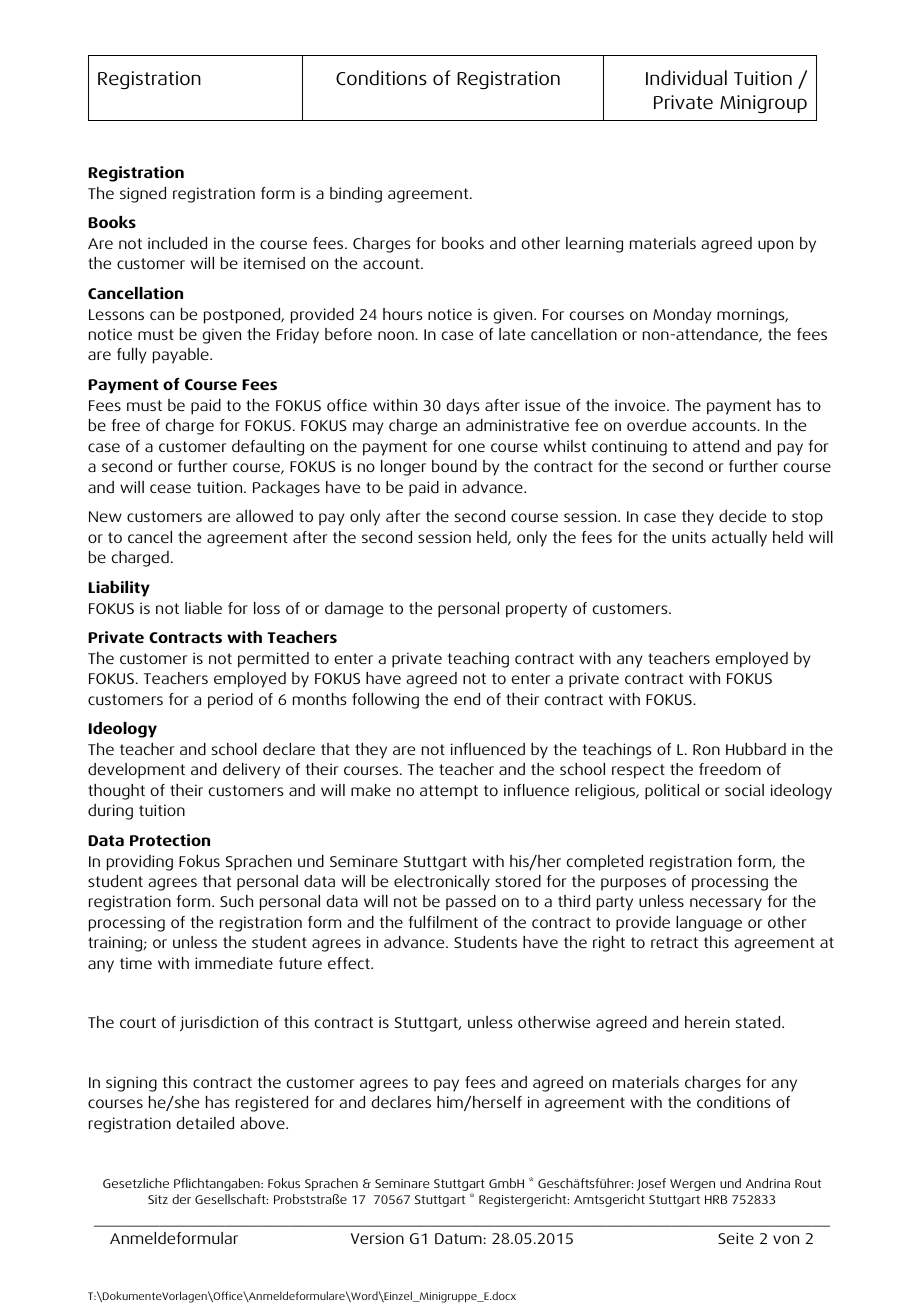  What do you see at coordinates (170, 840) in the image?
I see `Protection` at bounding box center [170, 840].
